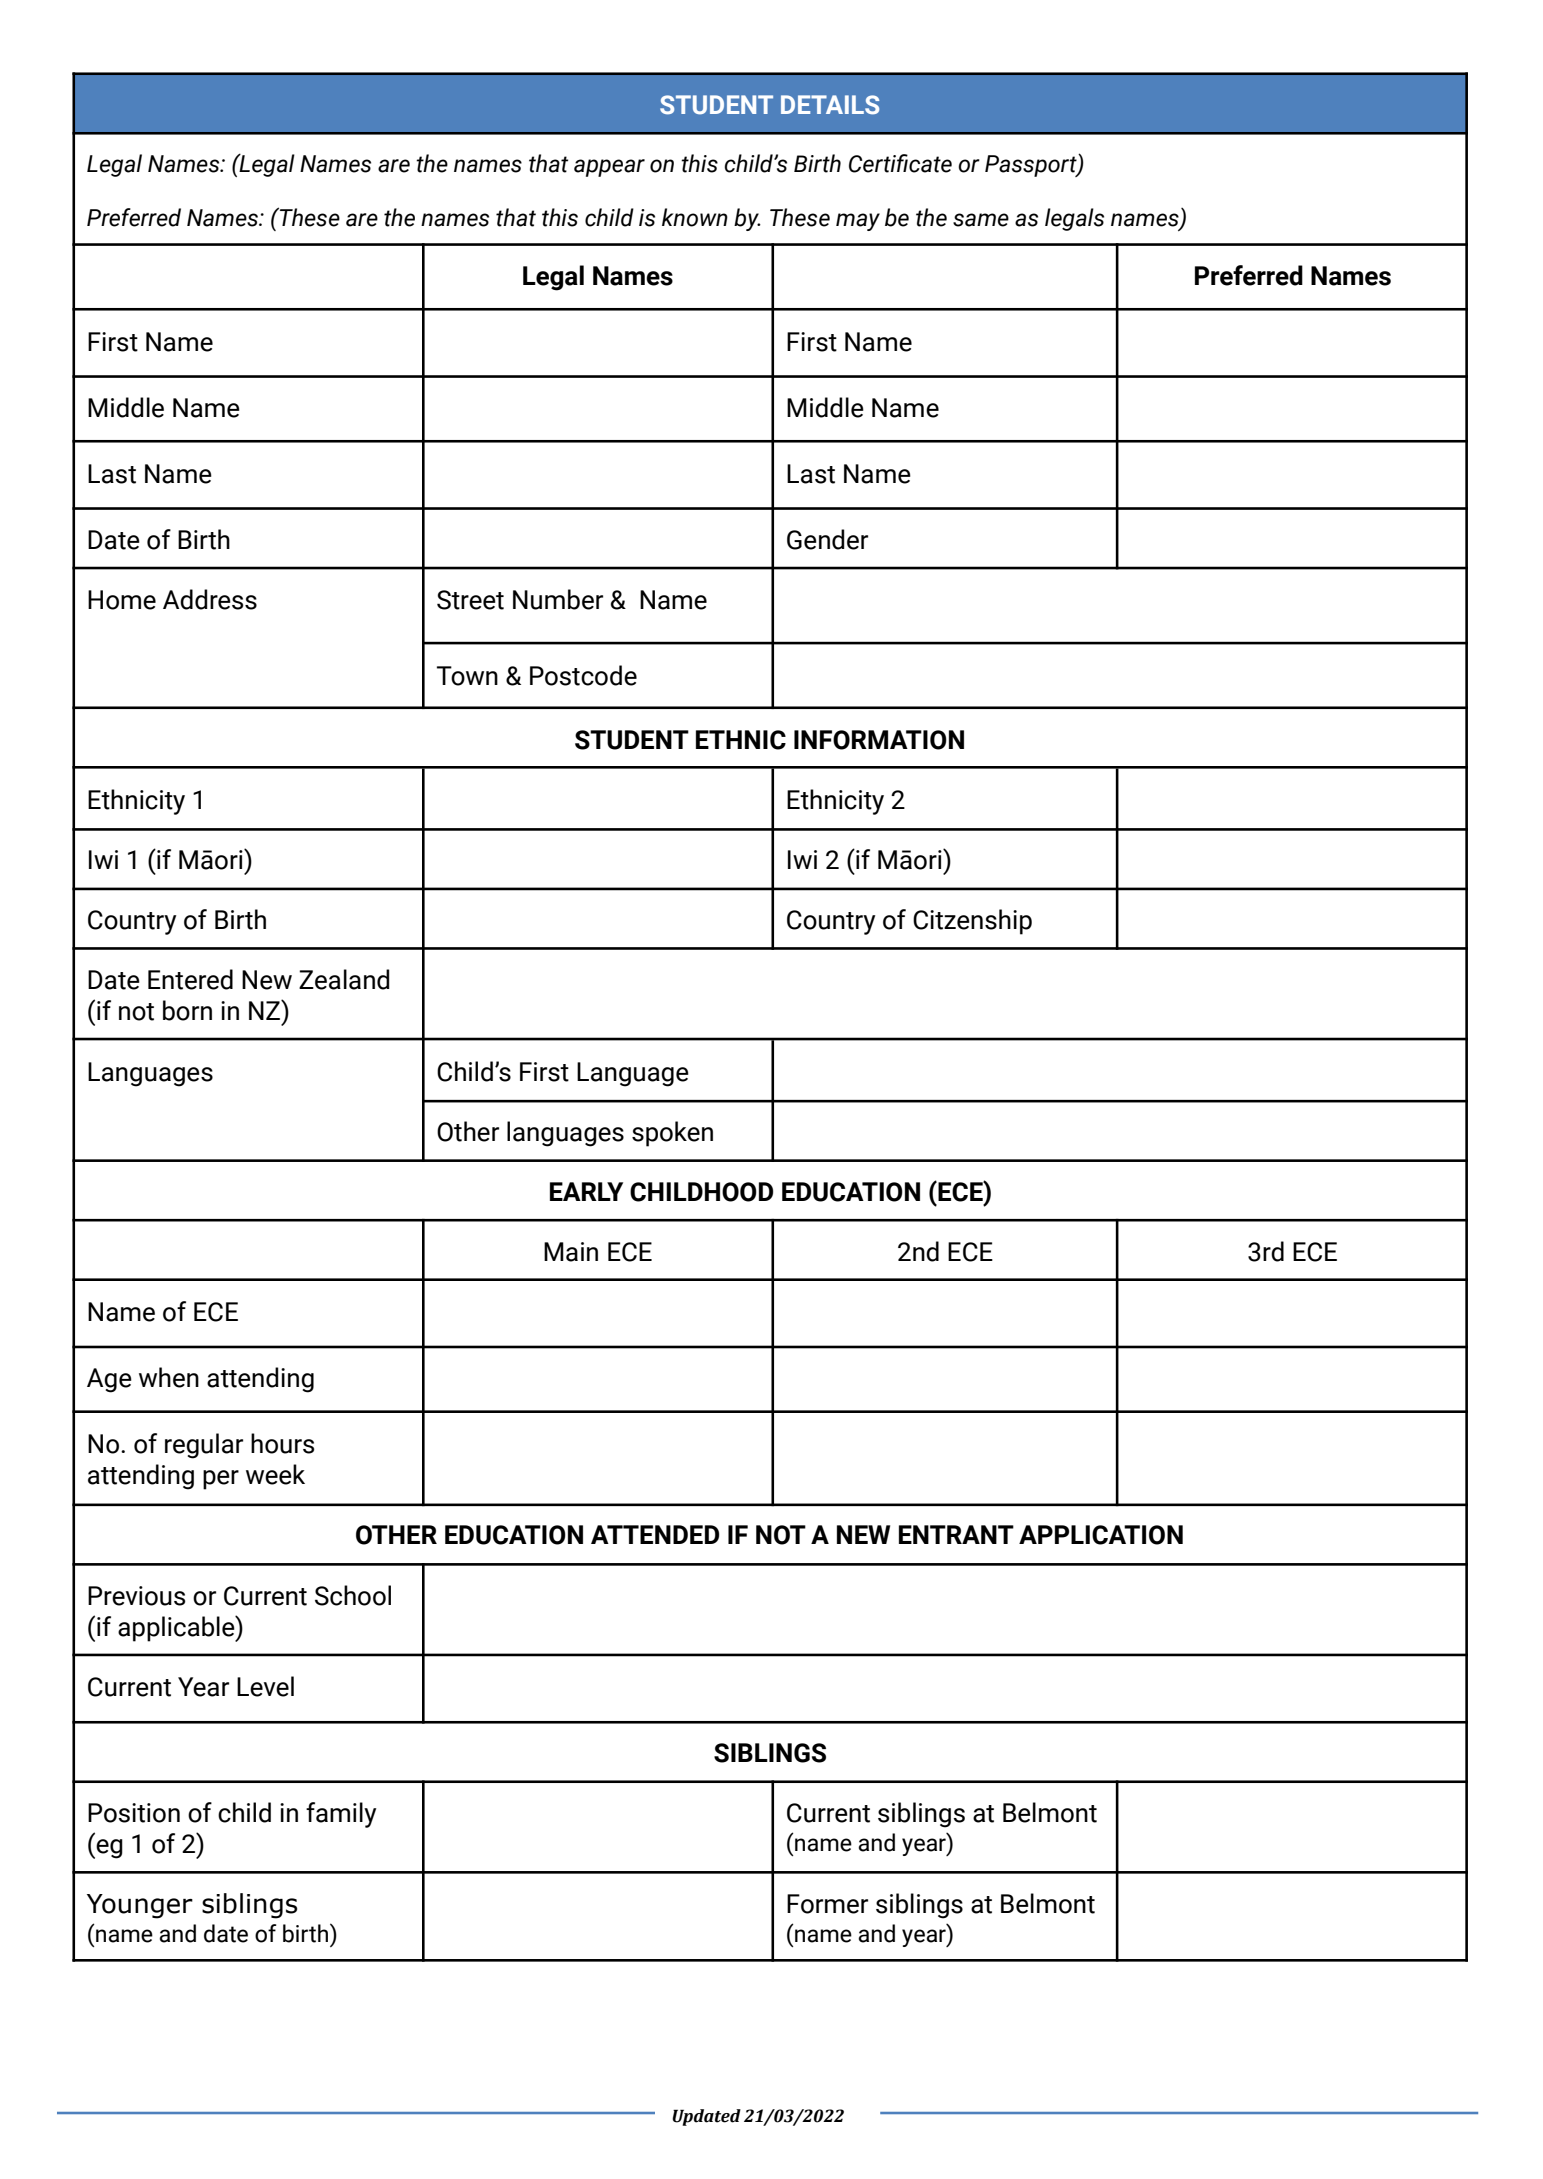 The width and height of the image is (1543, 2179). I want to click on family, so click(341, 1815).
